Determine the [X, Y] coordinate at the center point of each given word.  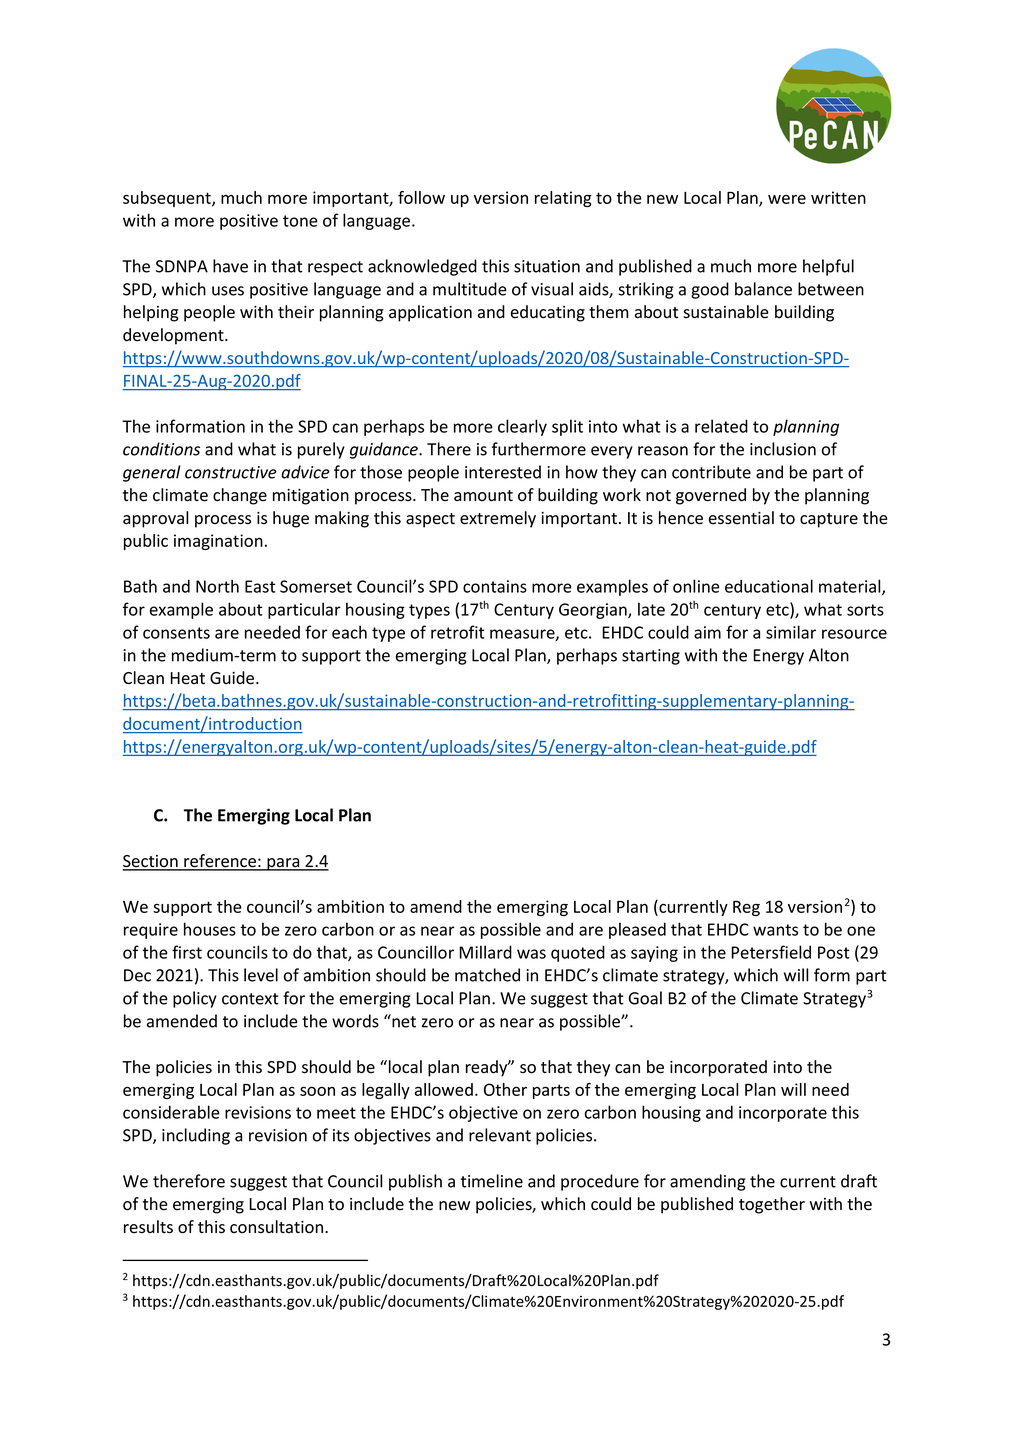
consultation [278, 1227]
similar [791, 632]
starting [651, 657]
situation [547, 266]
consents [176, 633]
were [787, 199]
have [230, 266]
